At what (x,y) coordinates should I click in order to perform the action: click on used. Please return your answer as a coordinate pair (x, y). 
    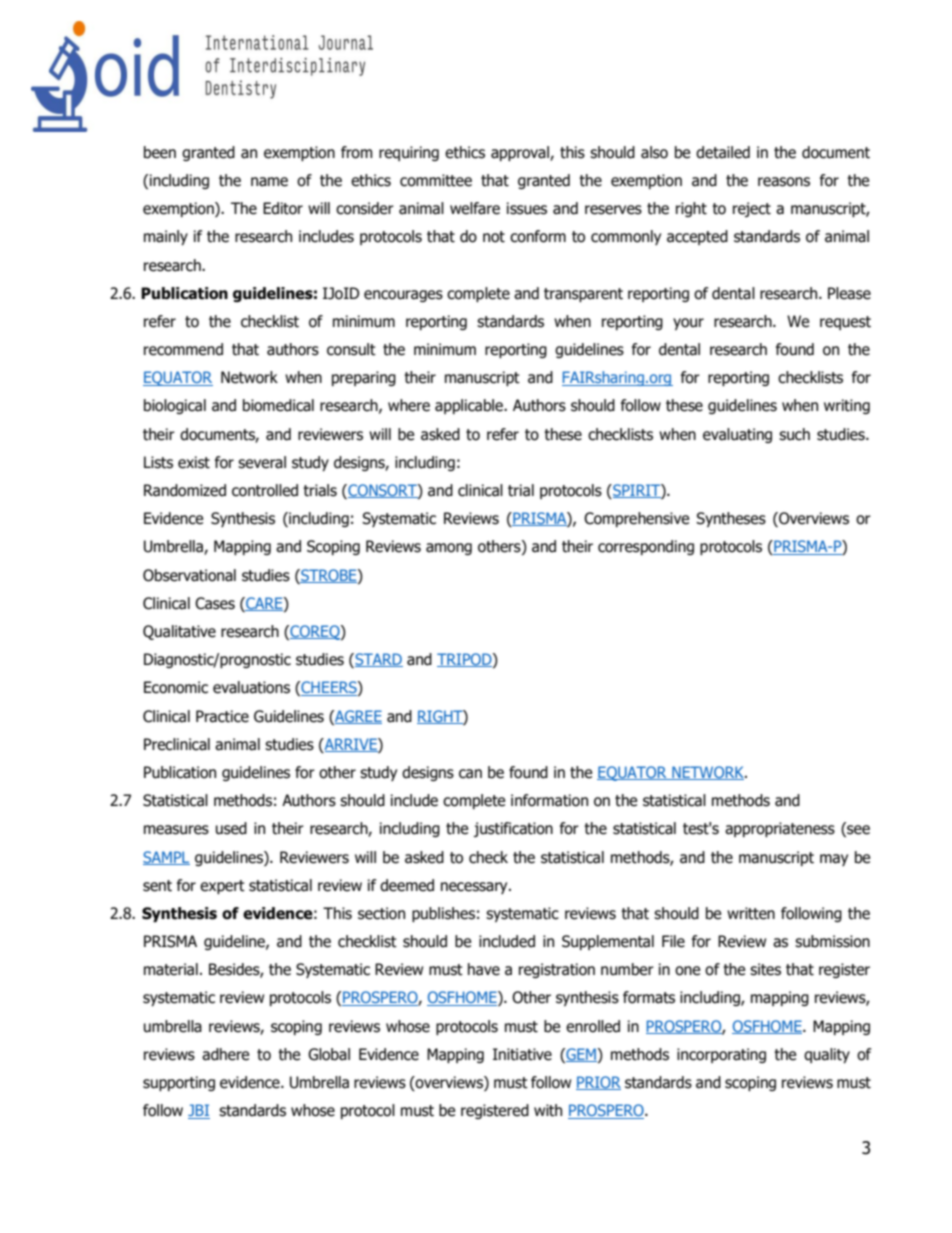
    Looking at the image, I should click on (231, 828).
